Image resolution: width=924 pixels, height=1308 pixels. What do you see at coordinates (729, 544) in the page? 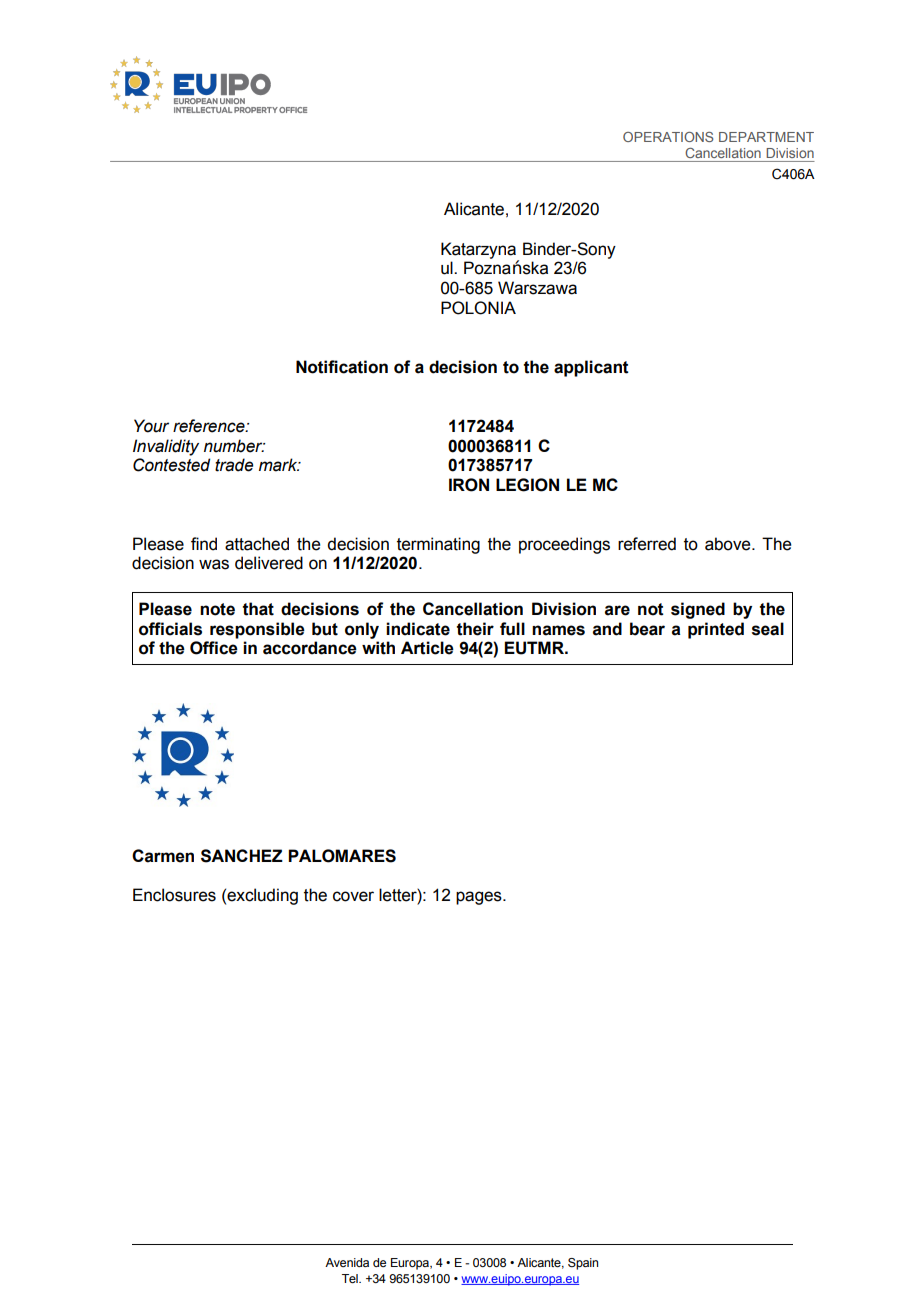
I see `above` at bounding box center [729, 544].
